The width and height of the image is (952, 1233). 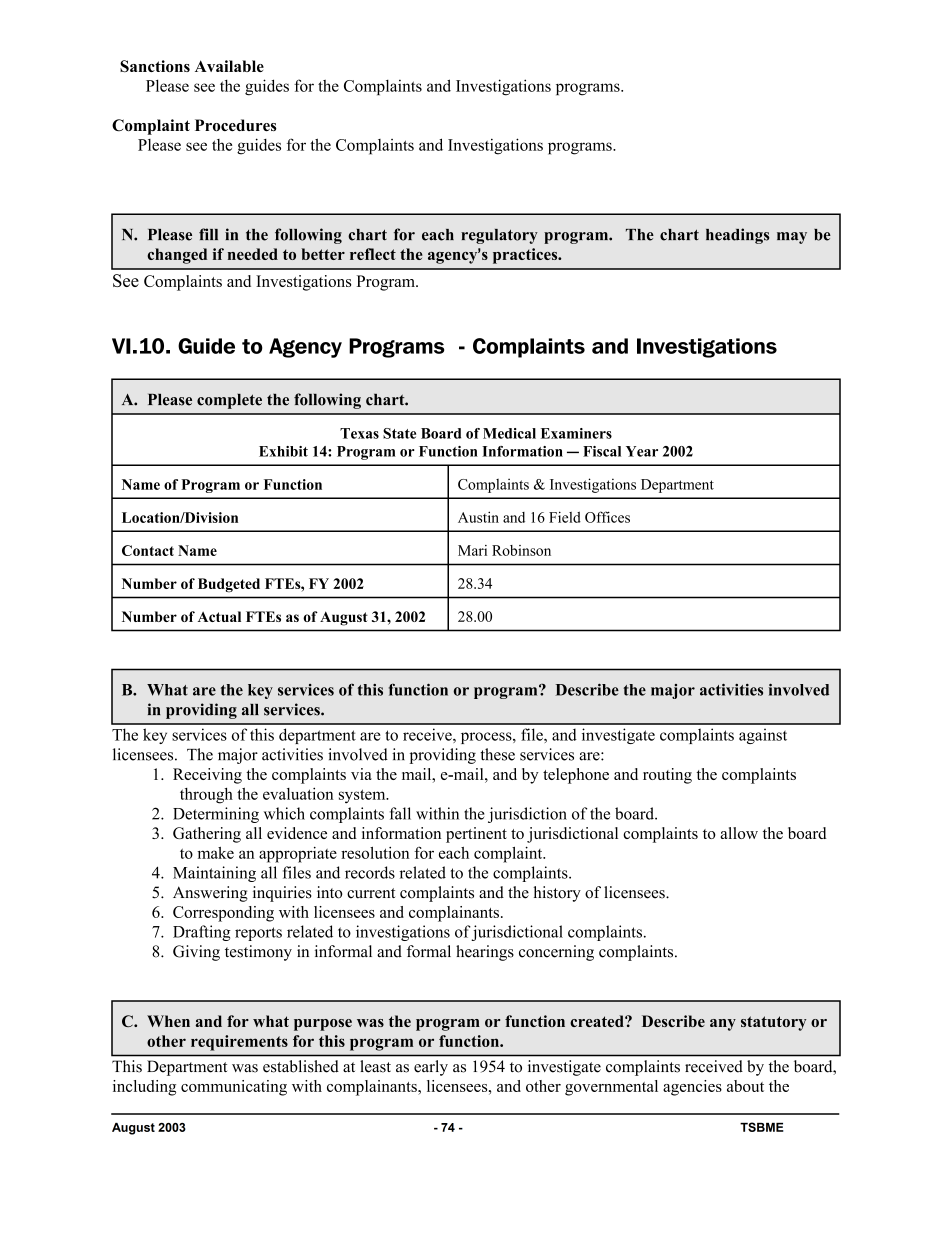 What do you see at coordinates (642, 451) in the image?
I see `Year` at bounding box center [642, 451].
